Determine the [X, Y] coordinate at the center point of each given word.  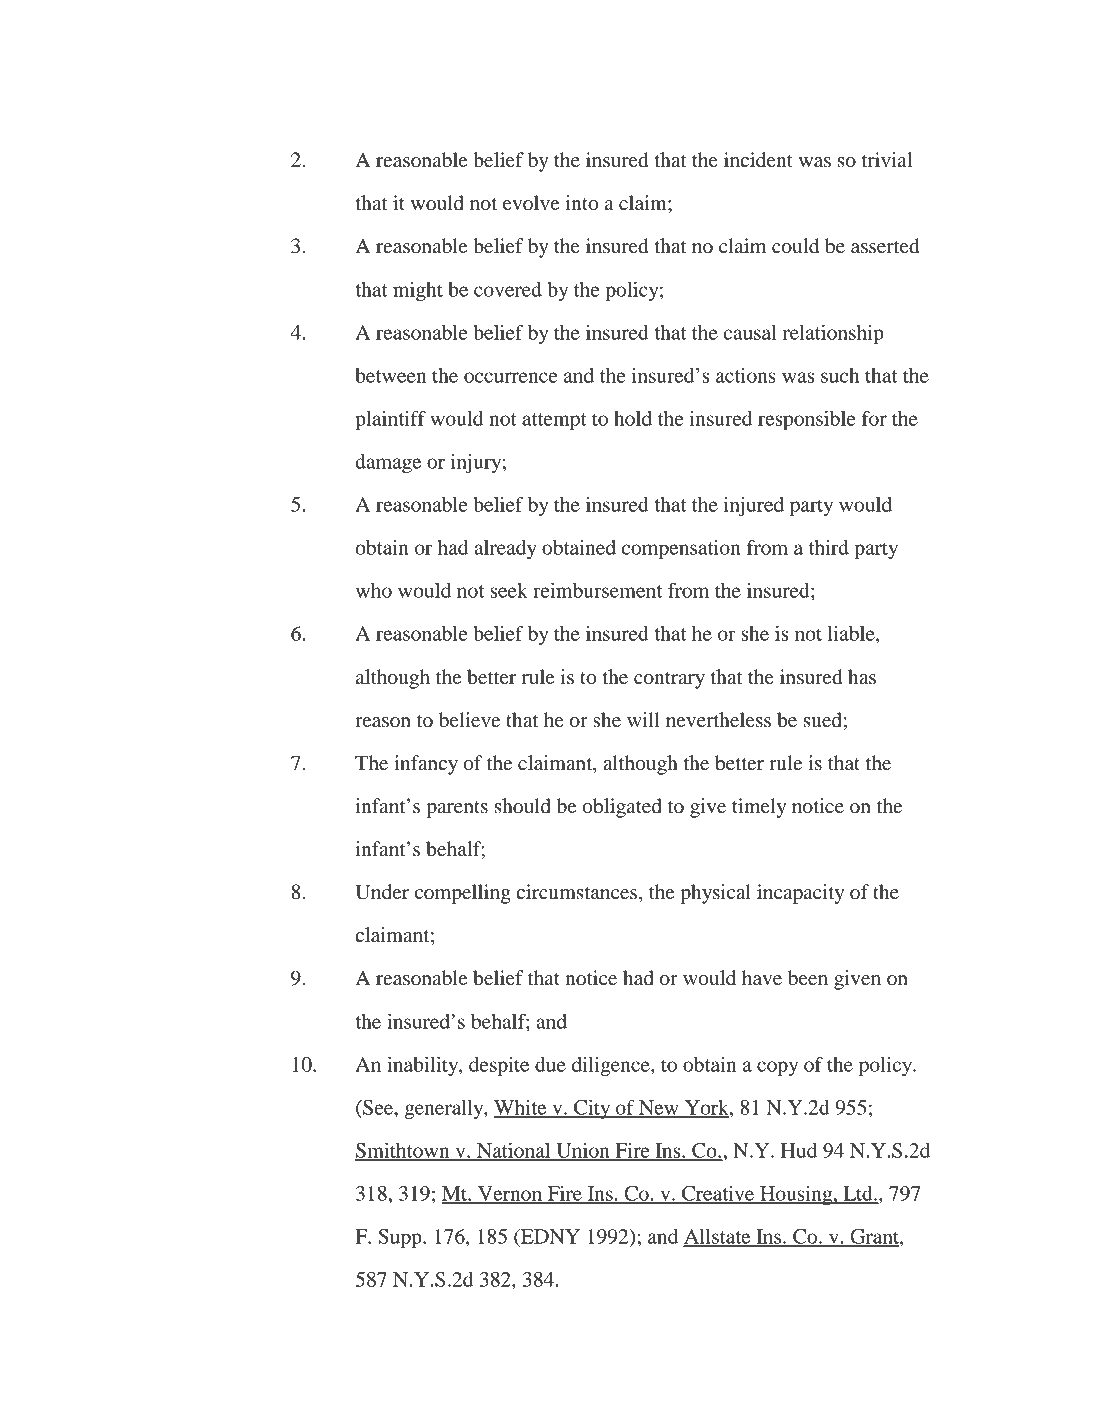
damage [388, 463]
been [808, 978]
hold [633, 418]
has [862, 677]
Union [583, 1151]
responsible [807, 420]
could [795, 246]
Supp [401, 1238]
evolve [531, 203]
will [643, 719]
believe [469, 720]
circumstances [578, 893]
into [581, 203]
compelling [463, 894]
